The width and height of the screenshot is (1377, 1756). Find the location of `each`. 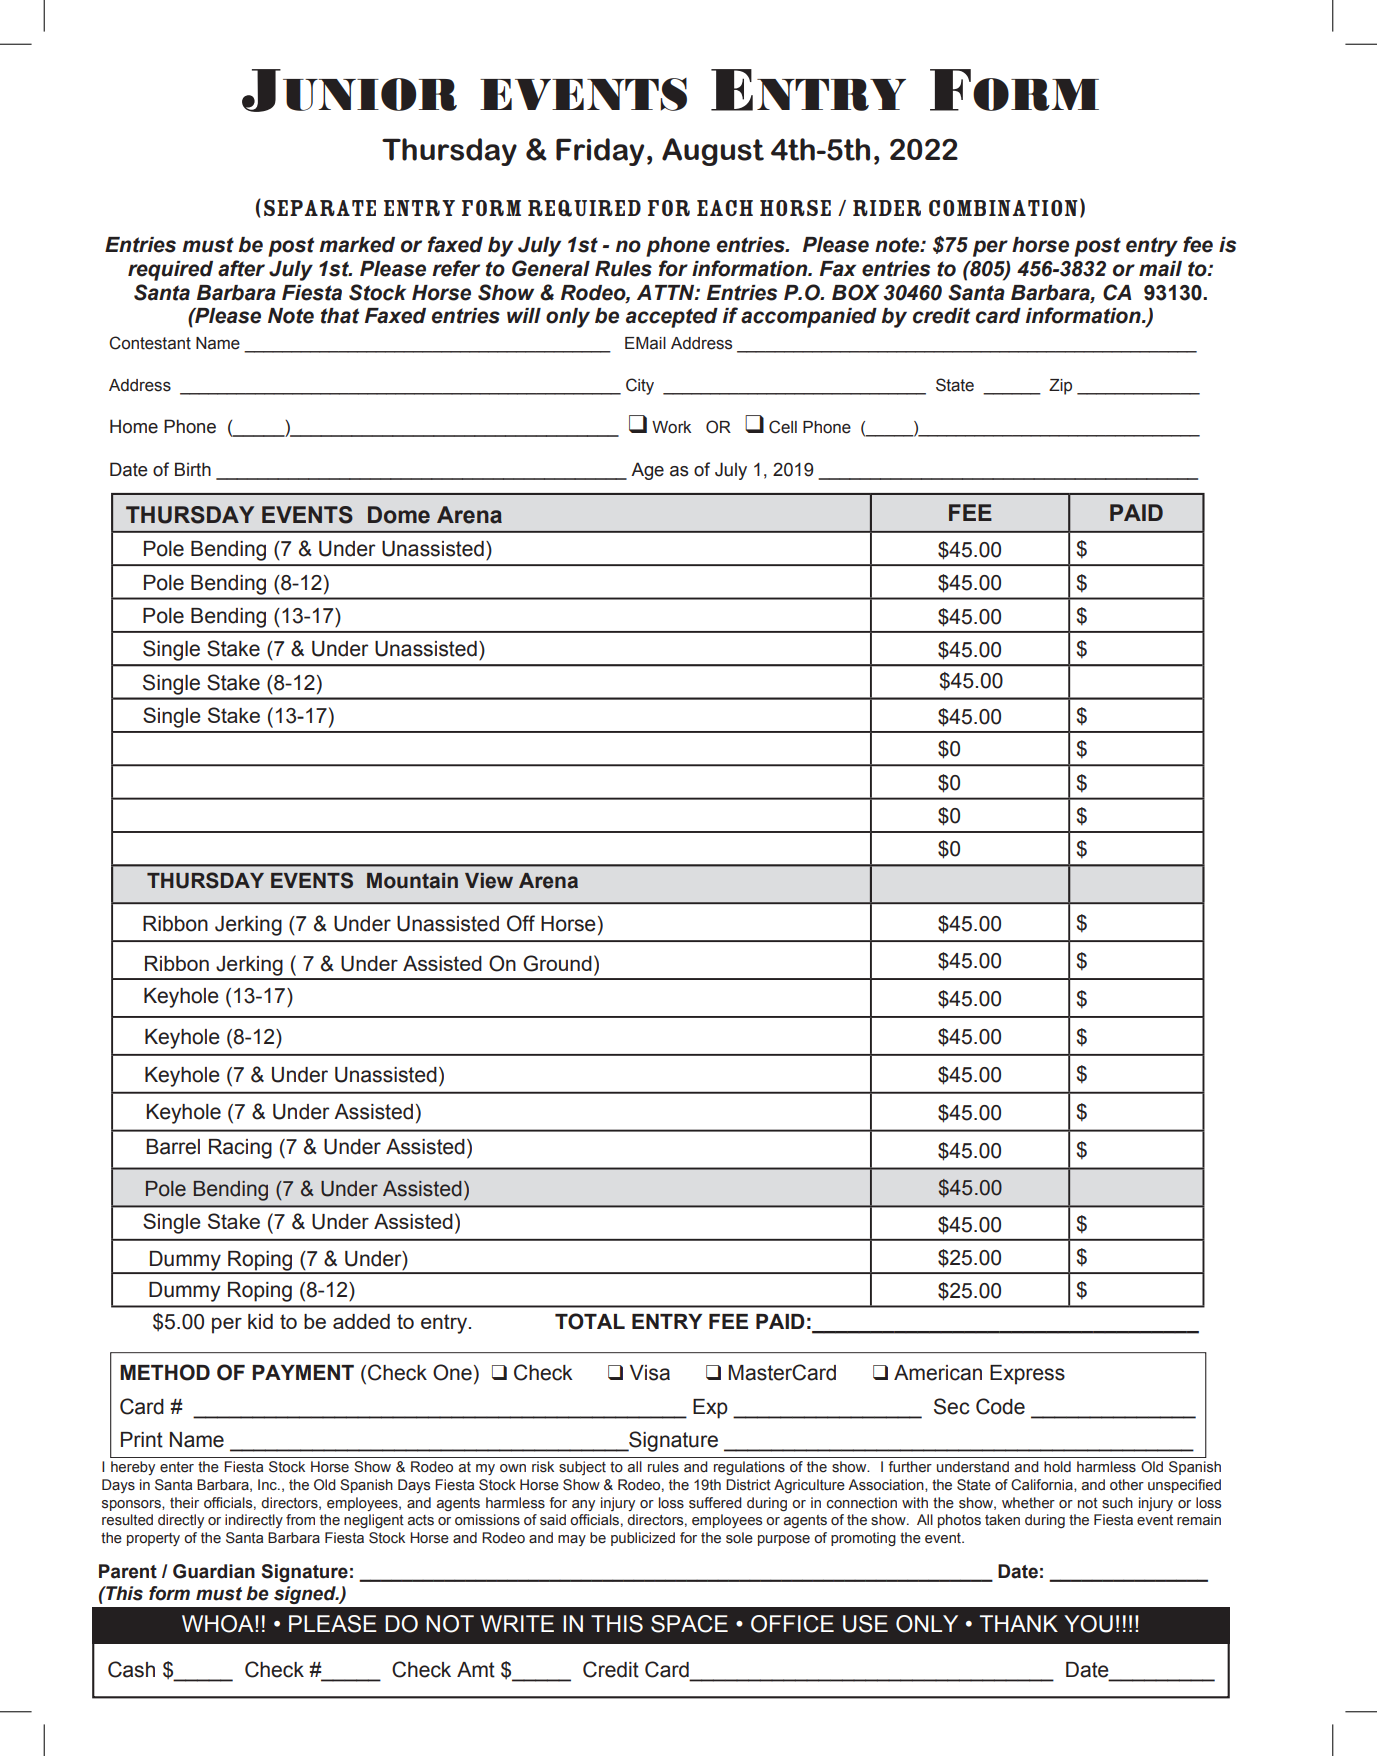

each is located at coordinates (725, 208).
